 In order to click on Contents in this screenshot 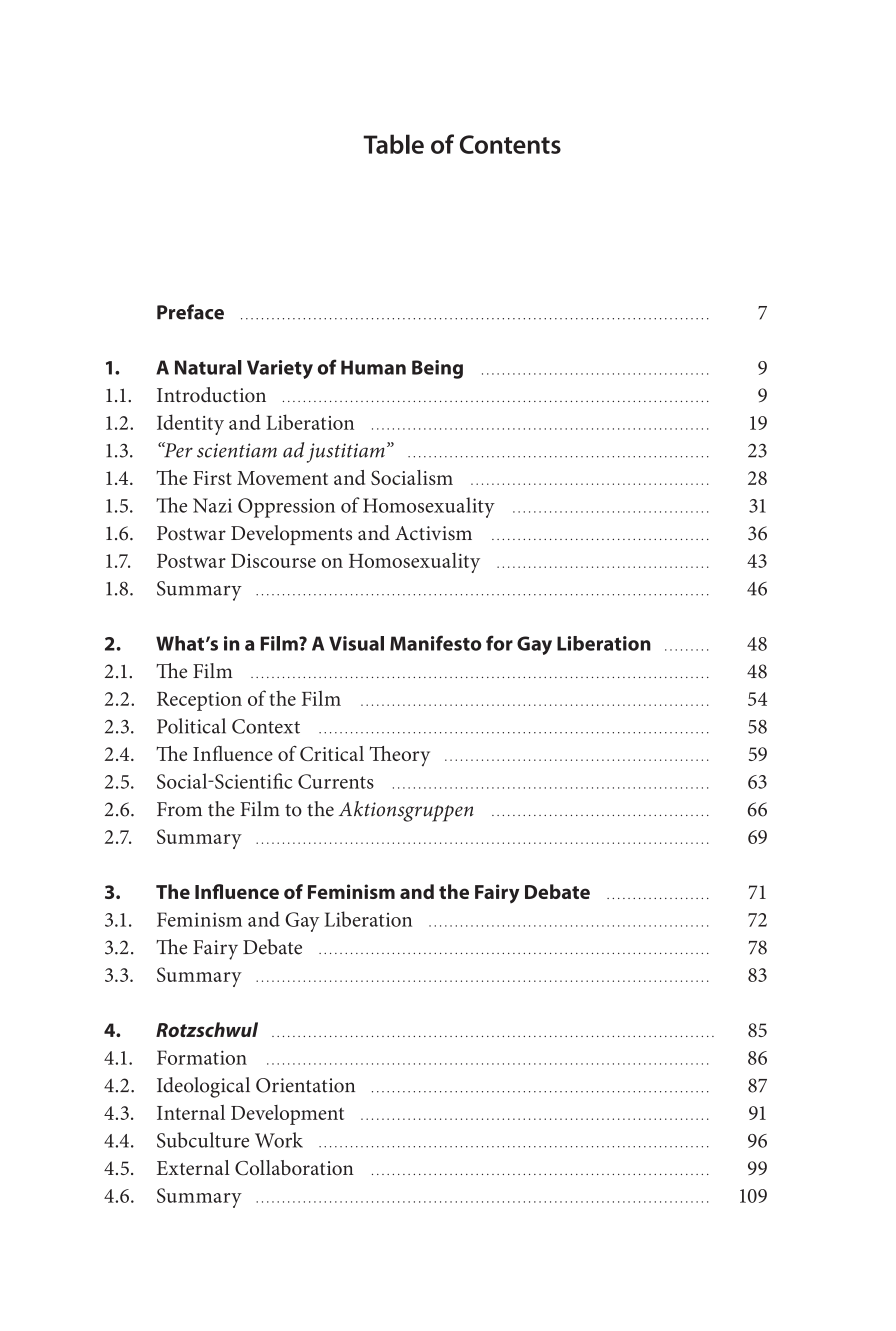, I will do `click(510, 144)`.
